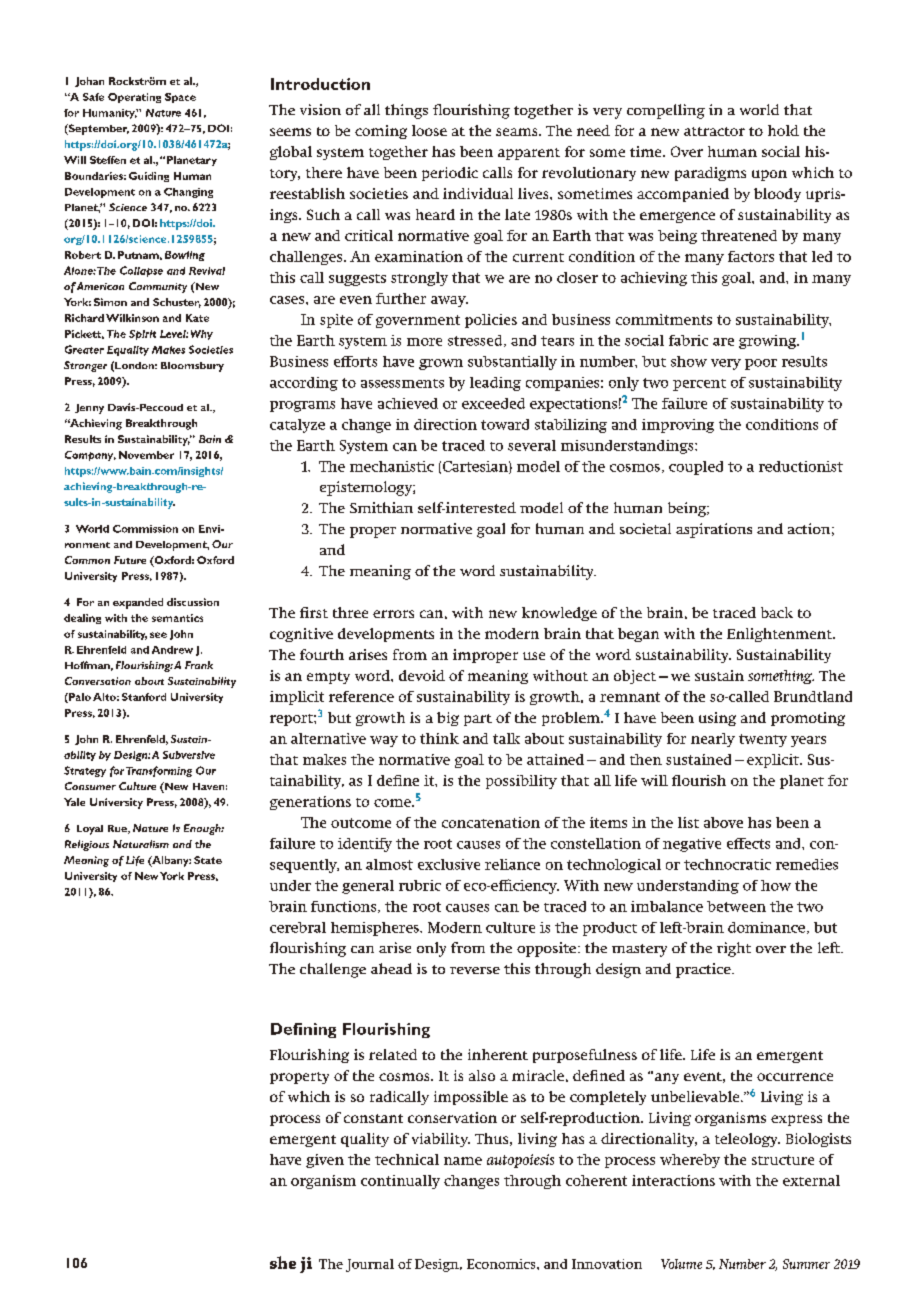 The height and width of the document is (1316, 918). Describe the element at coordinates (429, 130) in the document. I see `loose` at that location.
